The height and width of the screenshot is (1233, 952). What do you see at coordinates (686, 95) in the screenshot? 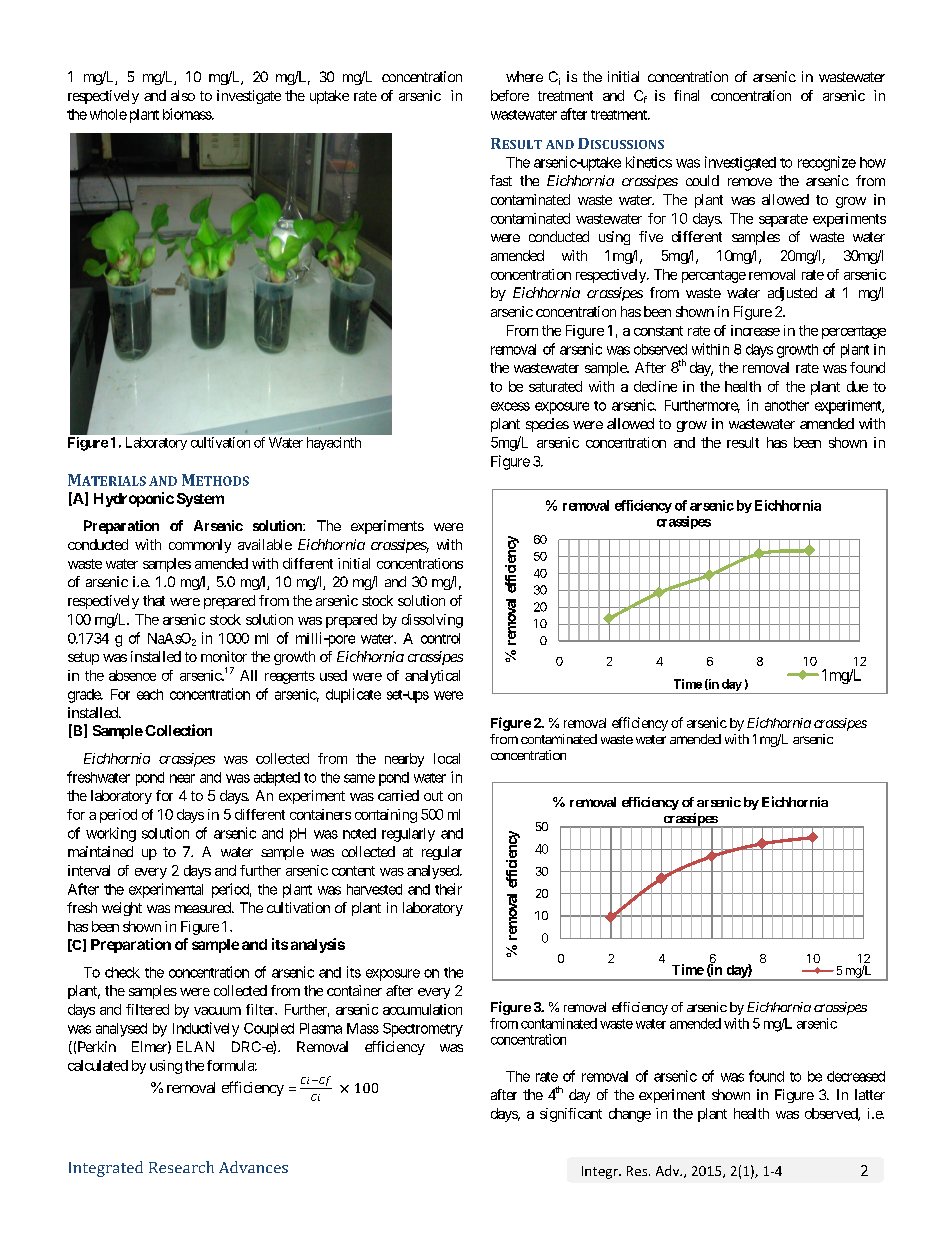
I see `final` at bounding box center [686, 95].
